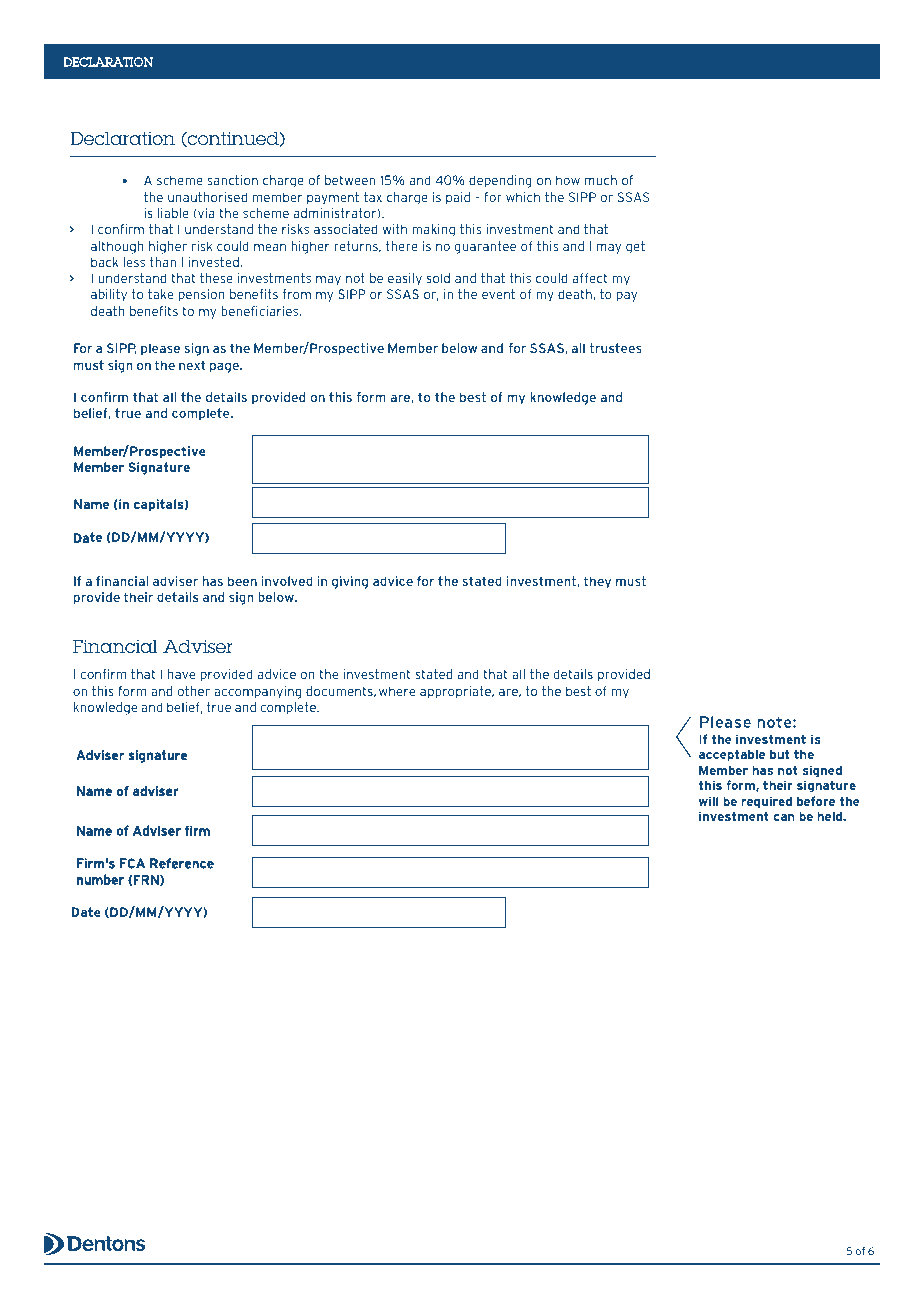 Image resolution: width=924 pixels, height=1308 pixels. I want to click on next, so click(192, 365).
